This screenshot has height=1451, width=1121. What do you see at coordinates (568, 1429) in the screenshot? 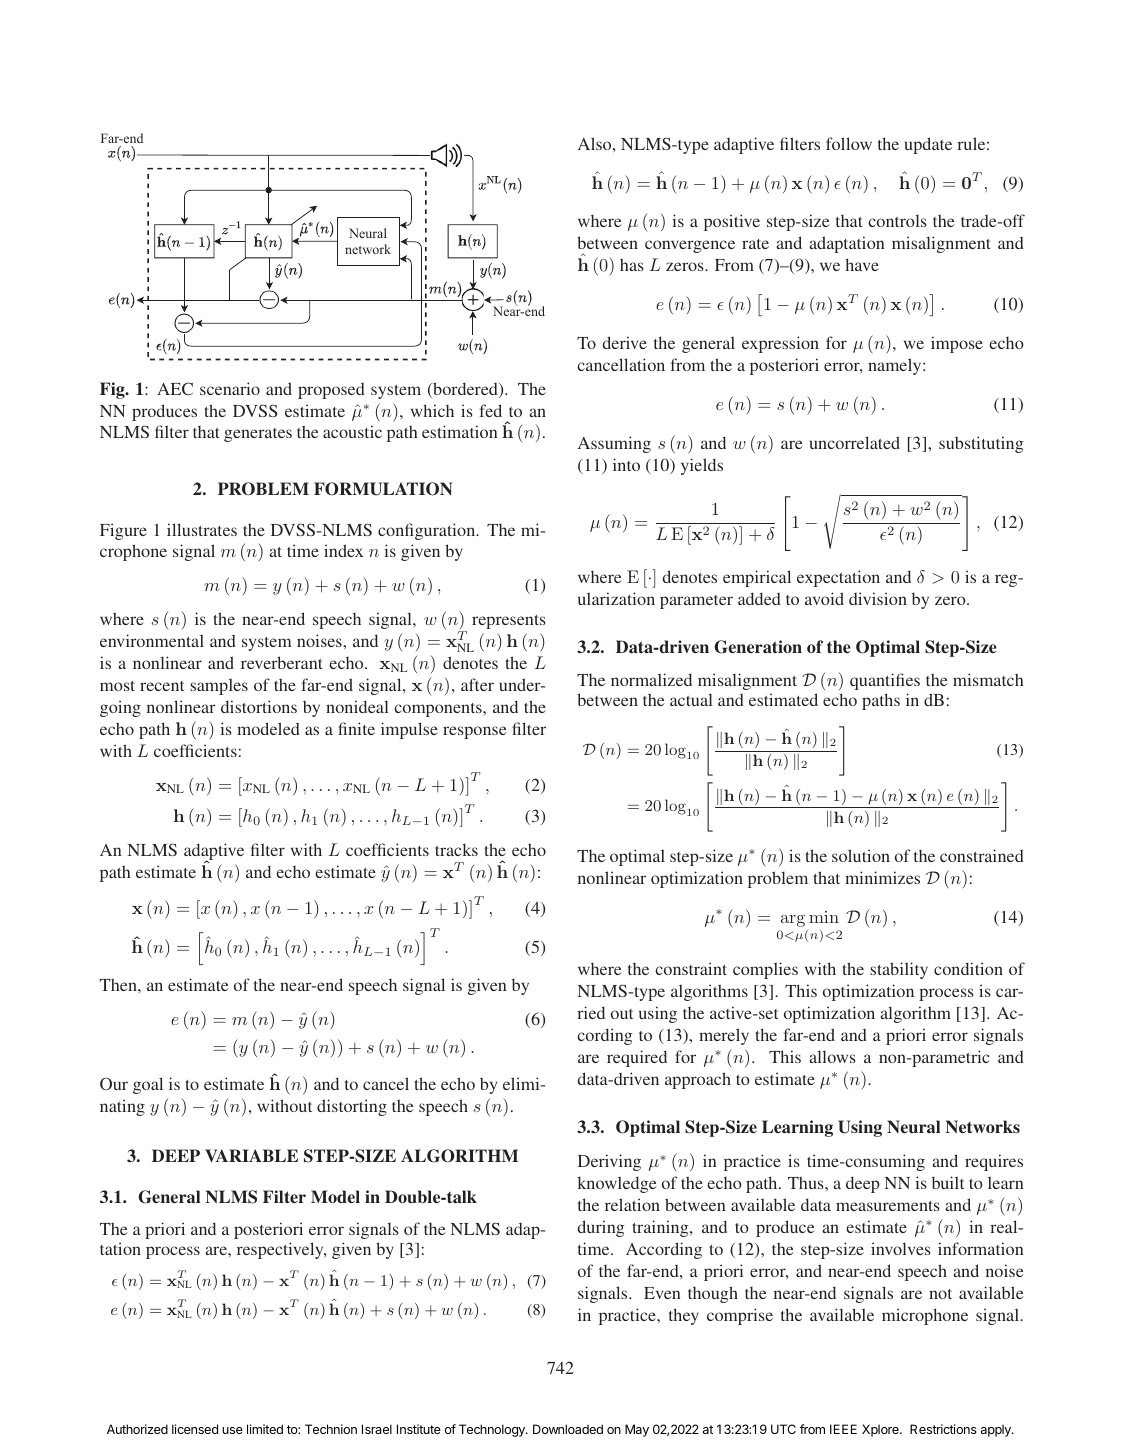
I see `Downloaded` at bounding box center [568, 1429].
